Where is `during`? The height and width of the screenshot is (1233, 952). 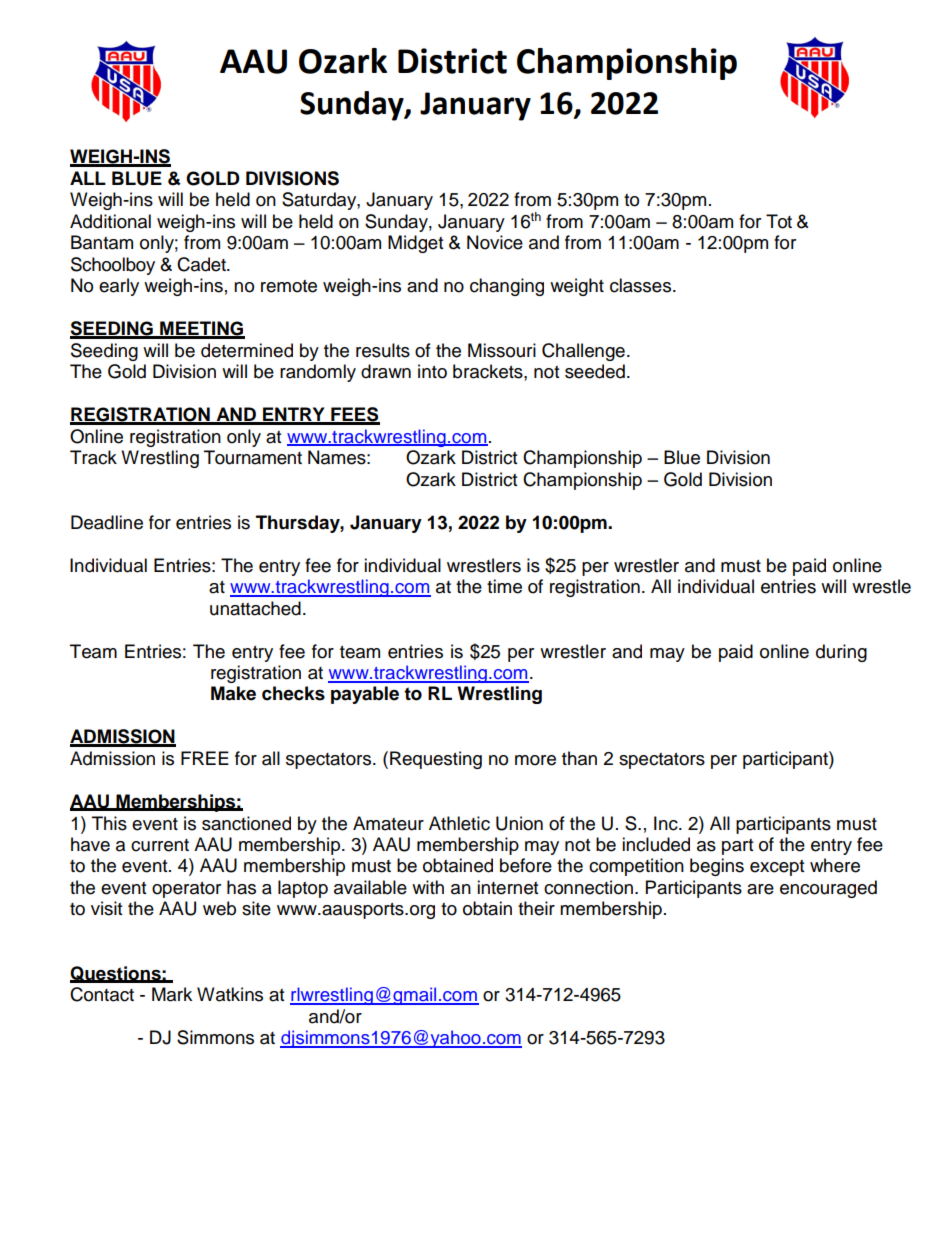
during is located at coordinates (841, 653).
